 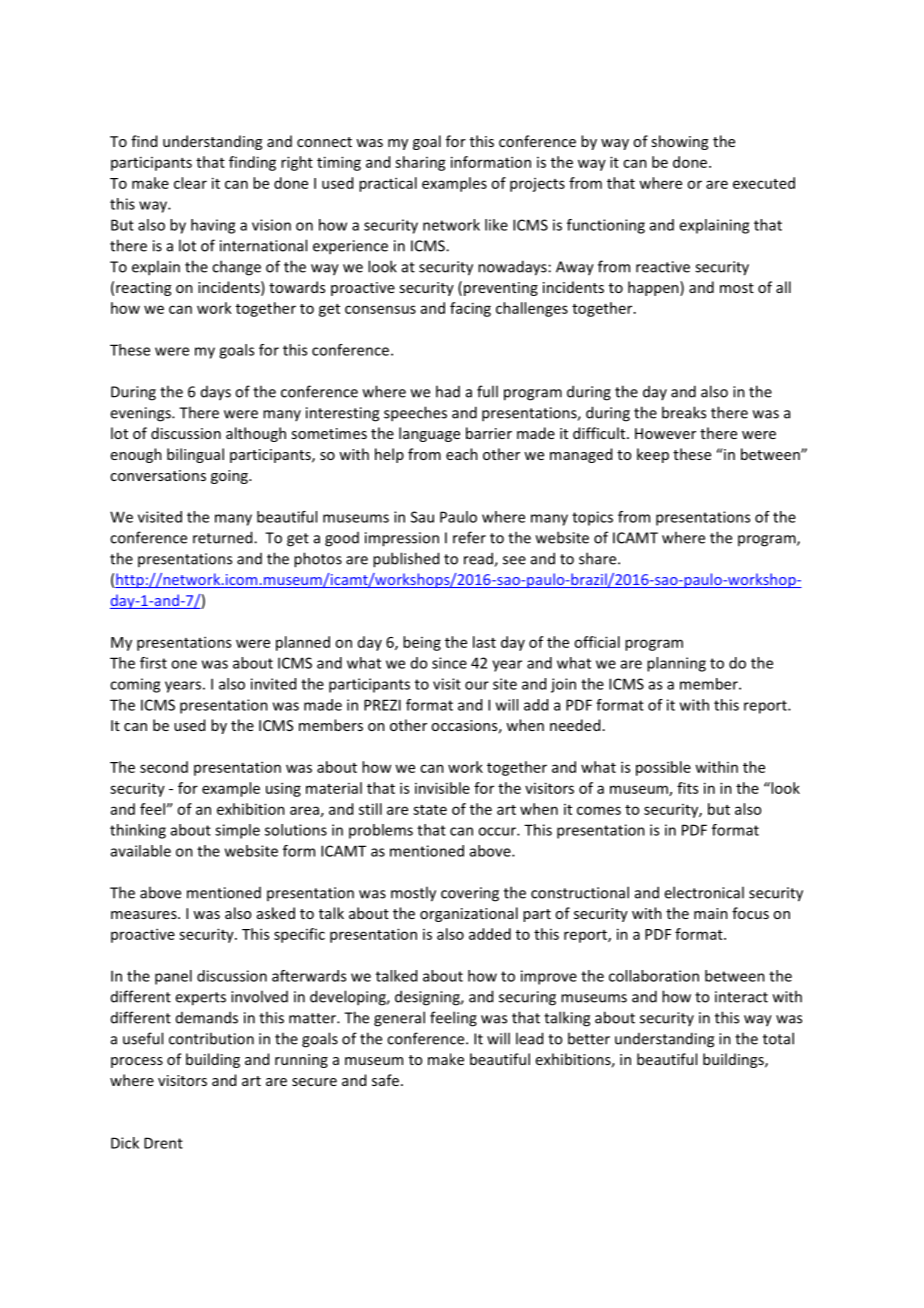 I want to click on contribution, so click(x=211, y=1038).
